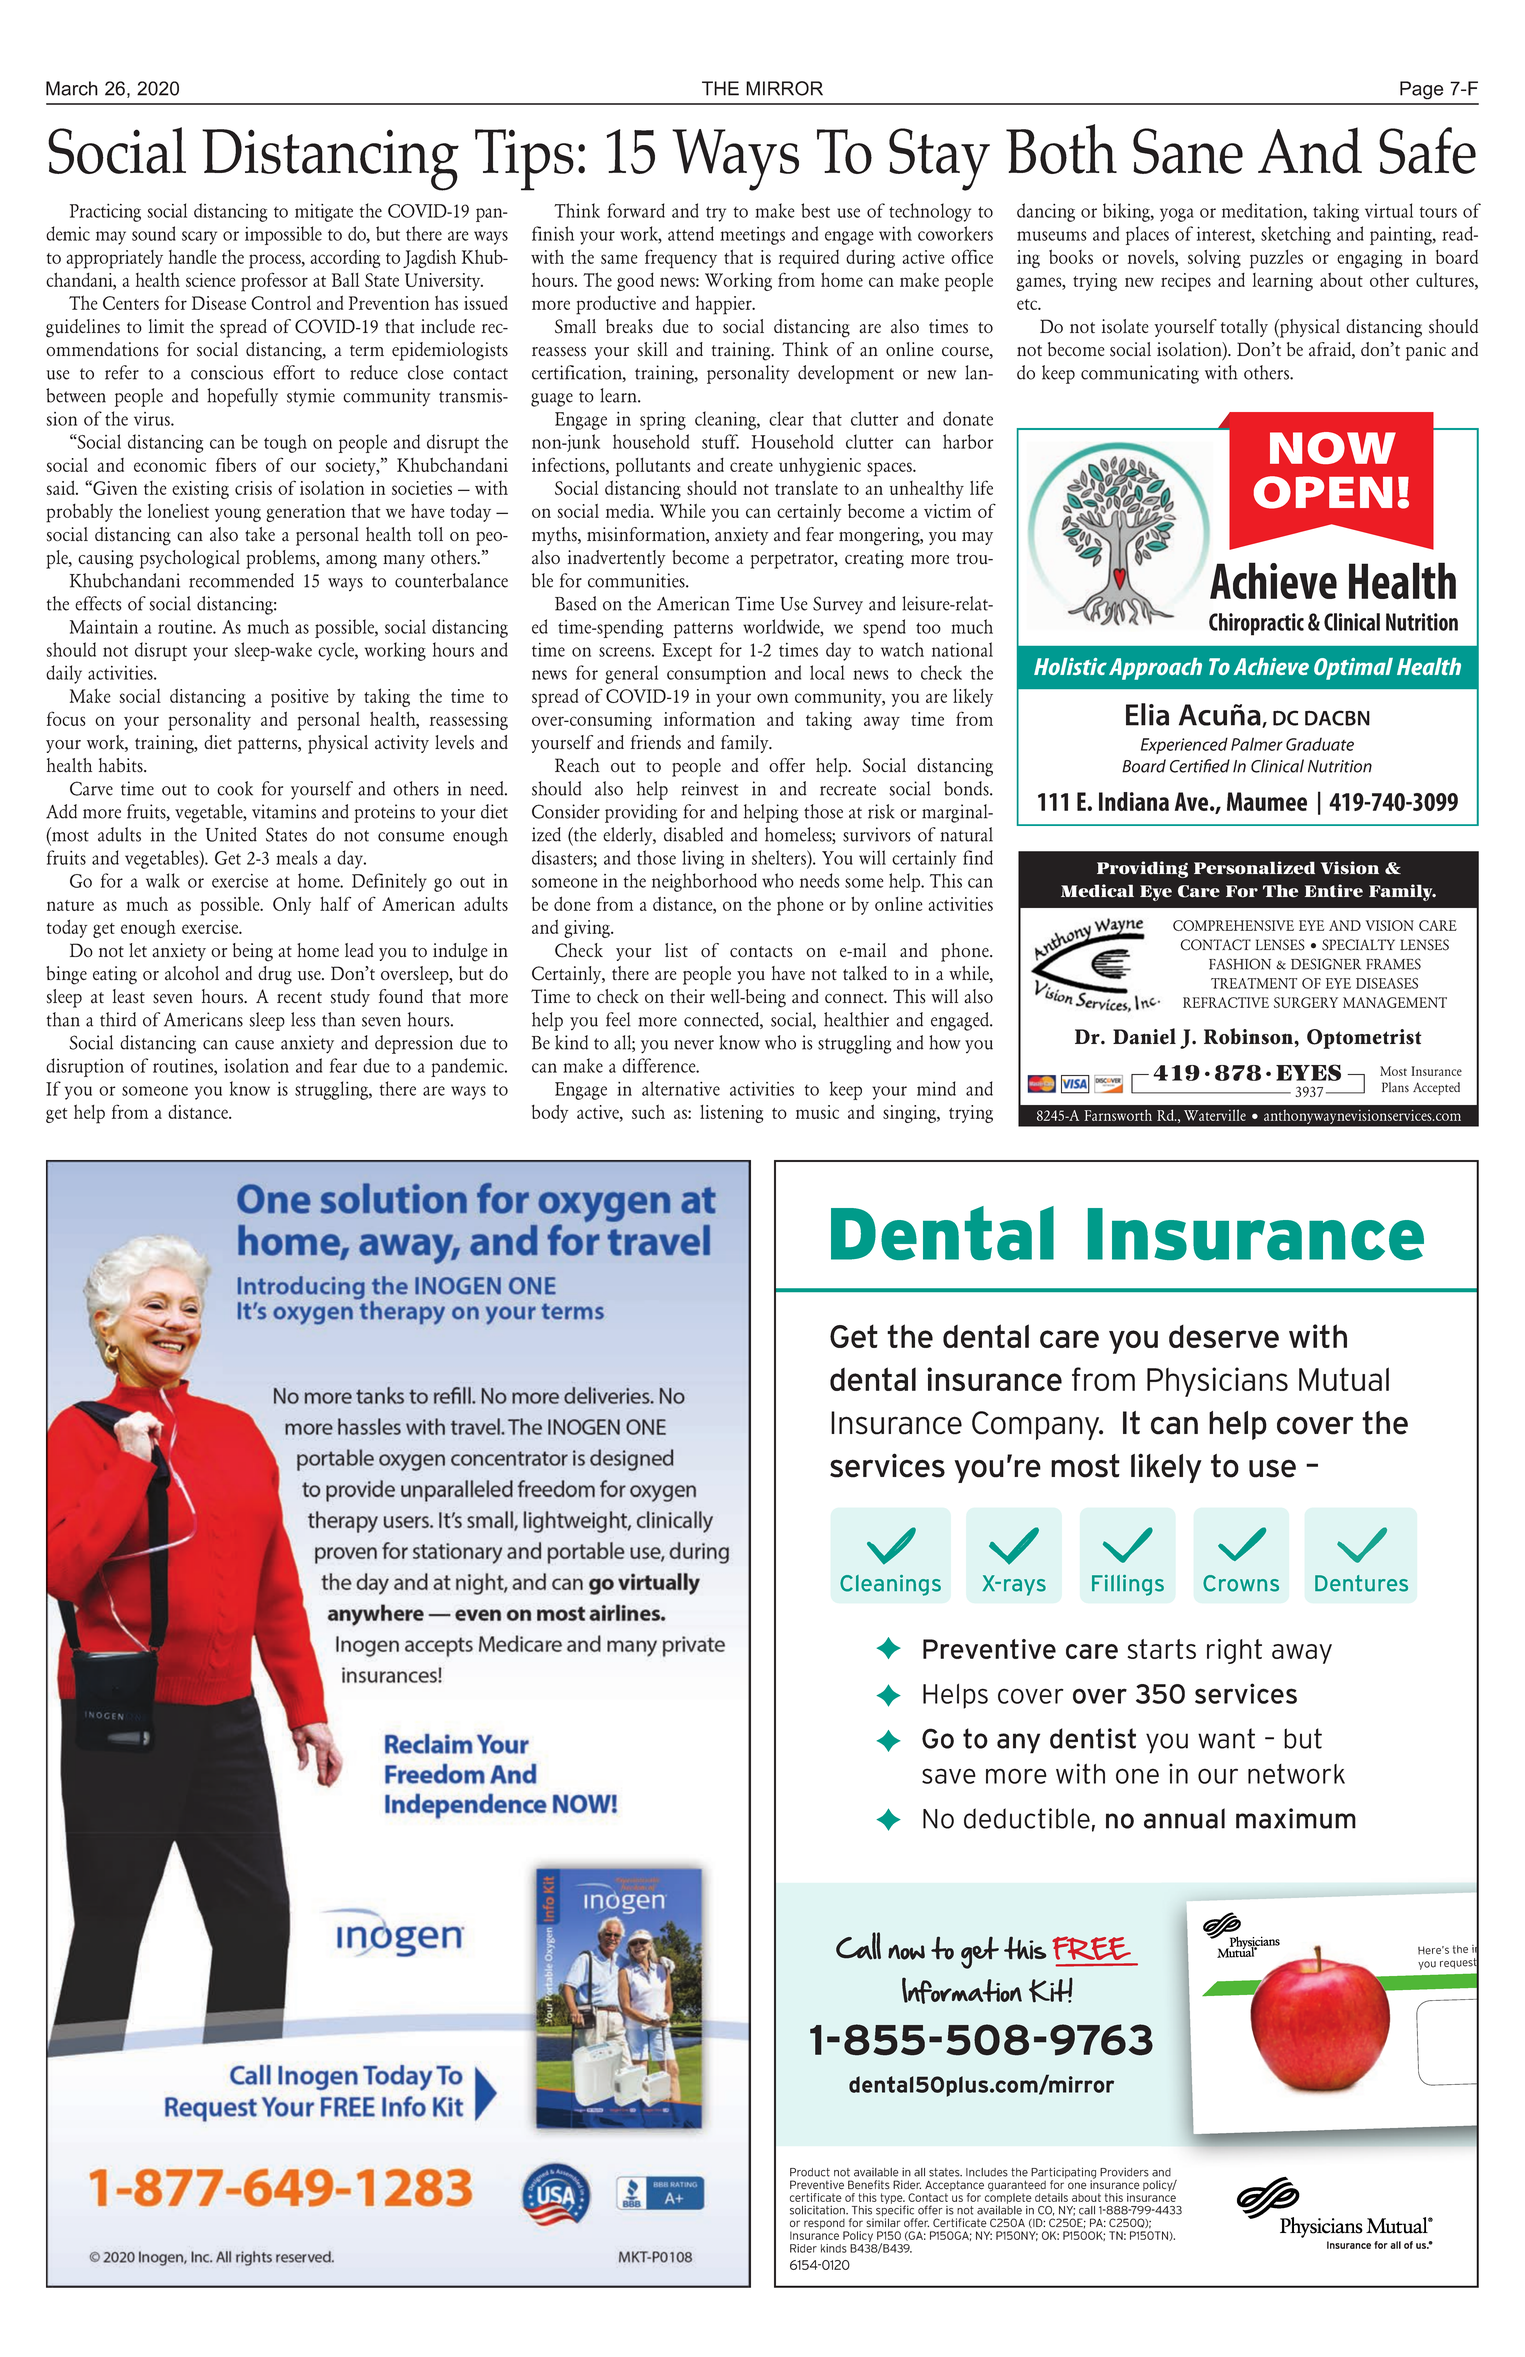 Image resolution: width=1525 pixels, height=2357 pixels. What do you see at coordinates (199, 238) in the page?
I see `scary` at bounding box center [199, 238].
